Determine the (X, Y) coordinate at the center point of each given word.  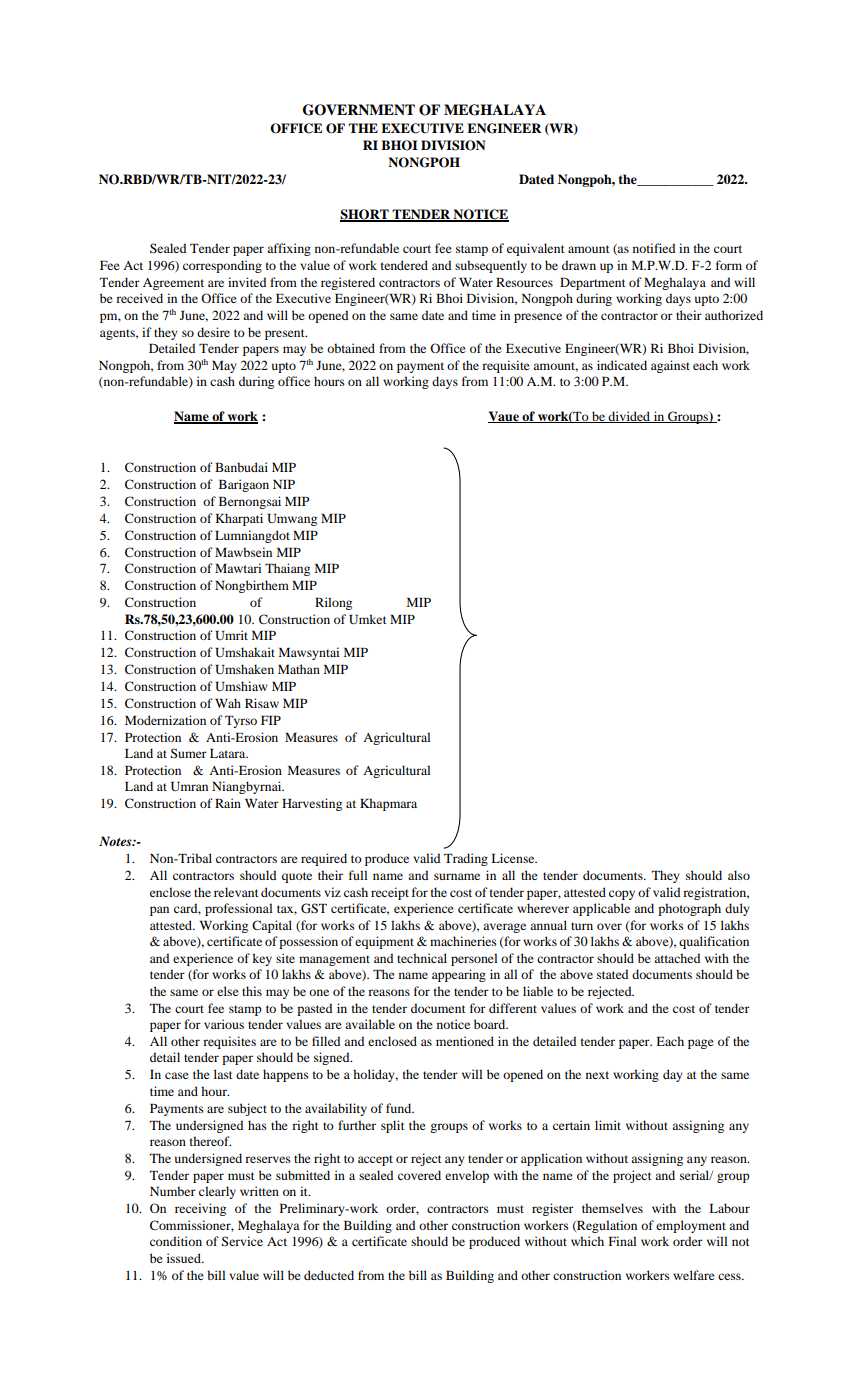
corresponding (222, 266)
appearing (459, 975)
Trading (466, 859)
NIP (284, 484)
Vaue (504, 417)
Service (242, 1241)
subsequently (491, 266)
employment (691, 1226)
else (228, 991)
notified (654, 248)
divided (629, 417)
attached (677, 958)
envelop (467, 1176)
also (739, 875)
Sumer (188, 753)
